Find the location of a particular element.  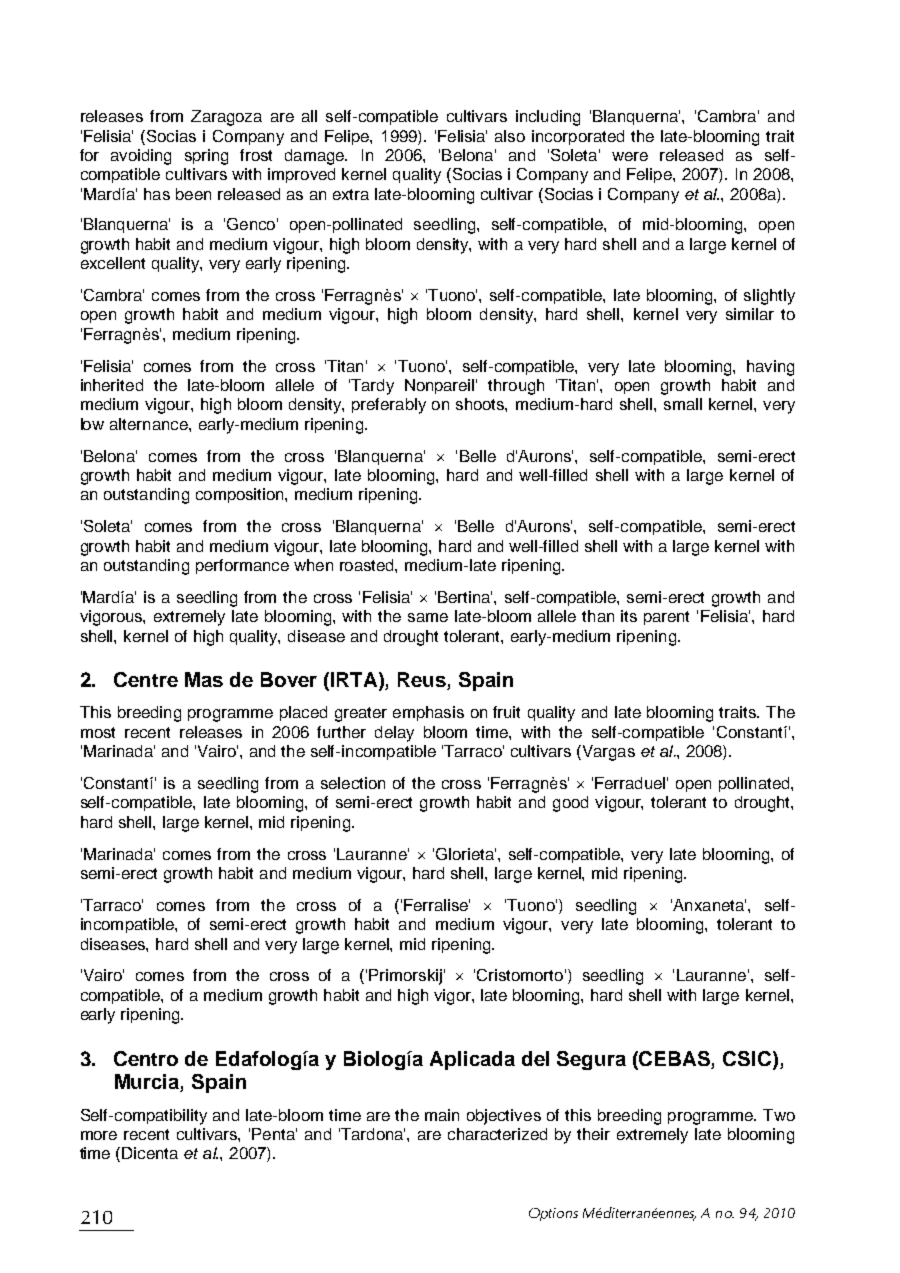

were is located at coordinates (630, 156).
